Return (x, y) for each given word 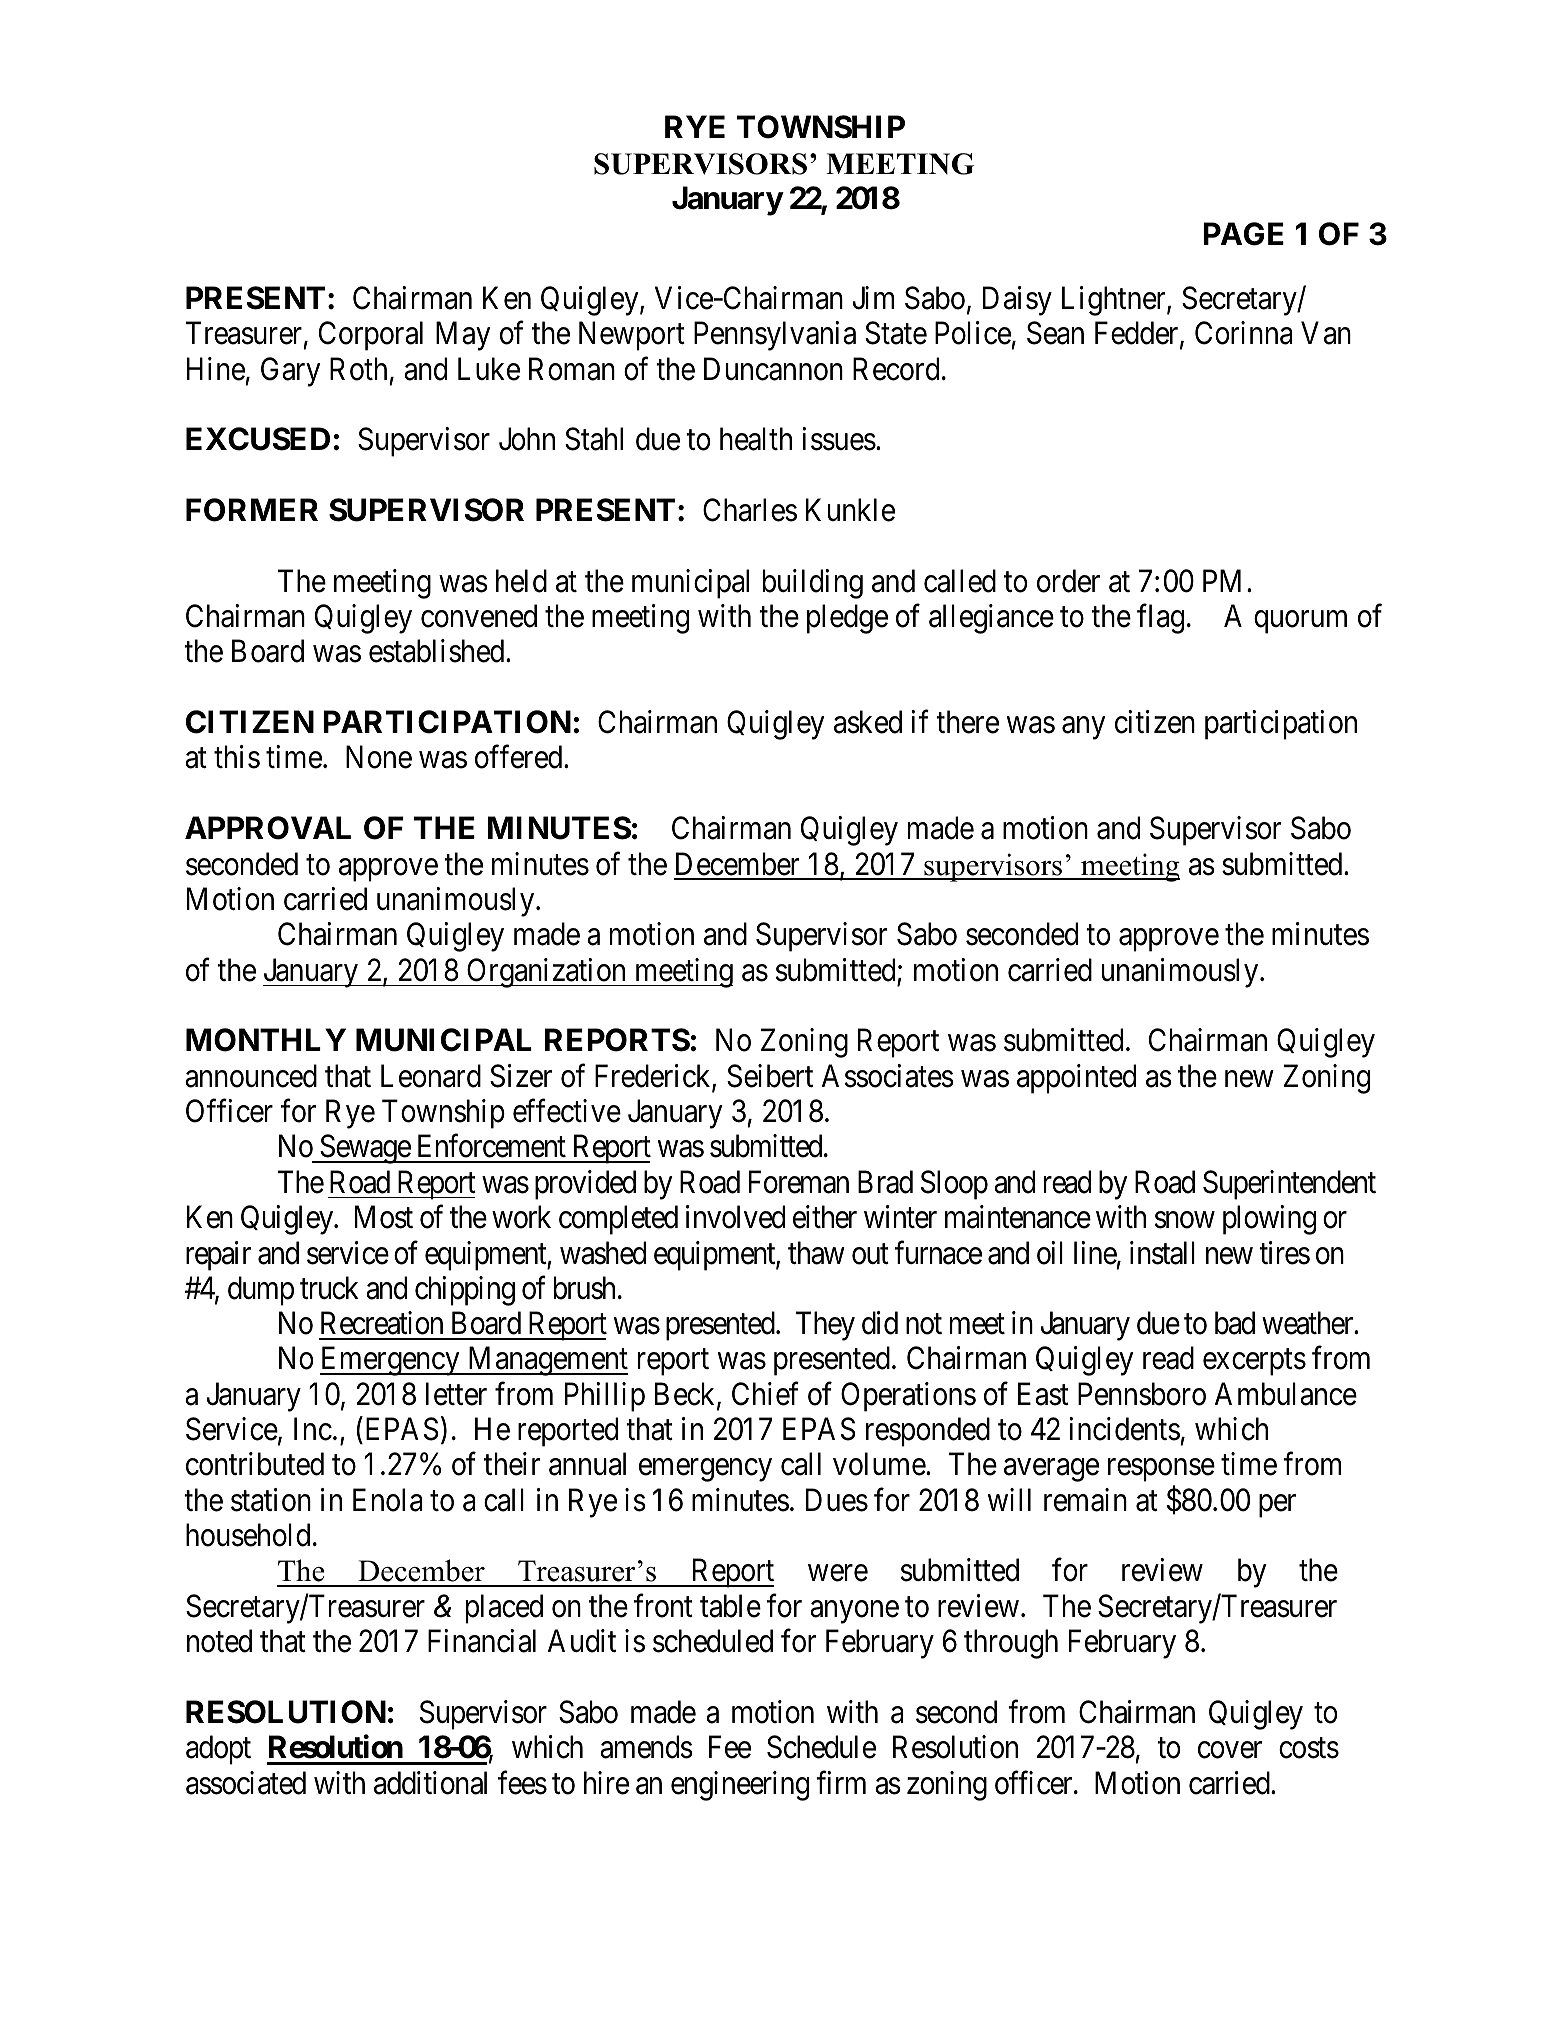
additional (430, 1783)
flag (1160, 619)
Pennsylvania (775, 336)
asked (868, 722)
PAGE (1243, 234)
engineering (740, 1786)
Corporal (371, 336)
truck (329, 1288)
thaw (816, 1253)
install (1162, 1253)
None (379, 757)
